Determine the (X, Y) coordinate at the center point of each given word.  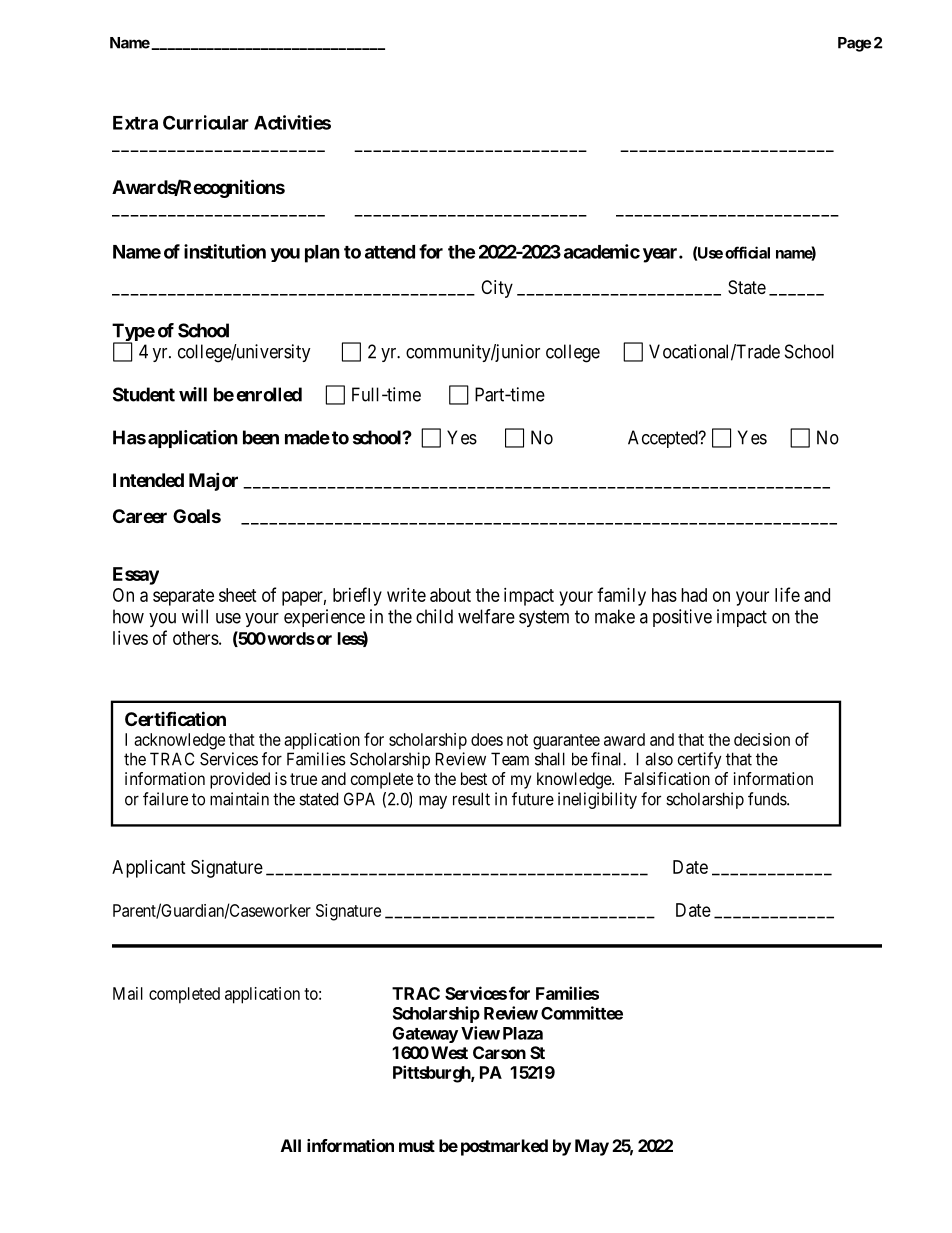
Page (854, 44)
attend (390, 252)
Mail (128, 993)
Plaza (523, 1033)
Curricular (206, 122)
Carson (499, 1052)
